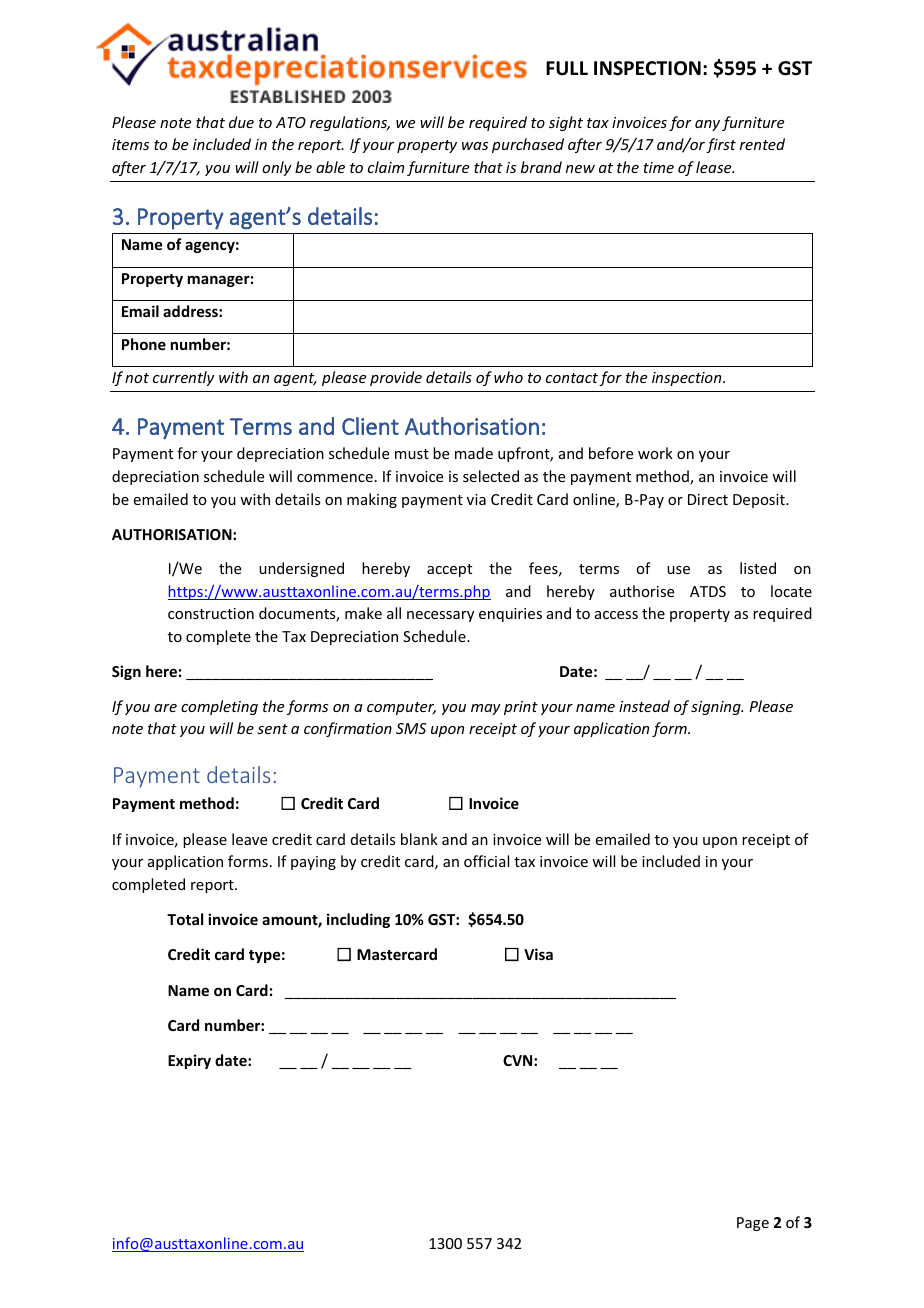 The width and height of the screenshot is (924, 1308). Describe the element at coordinates (475, 146) in the screenshot. I see `was` at that location.
